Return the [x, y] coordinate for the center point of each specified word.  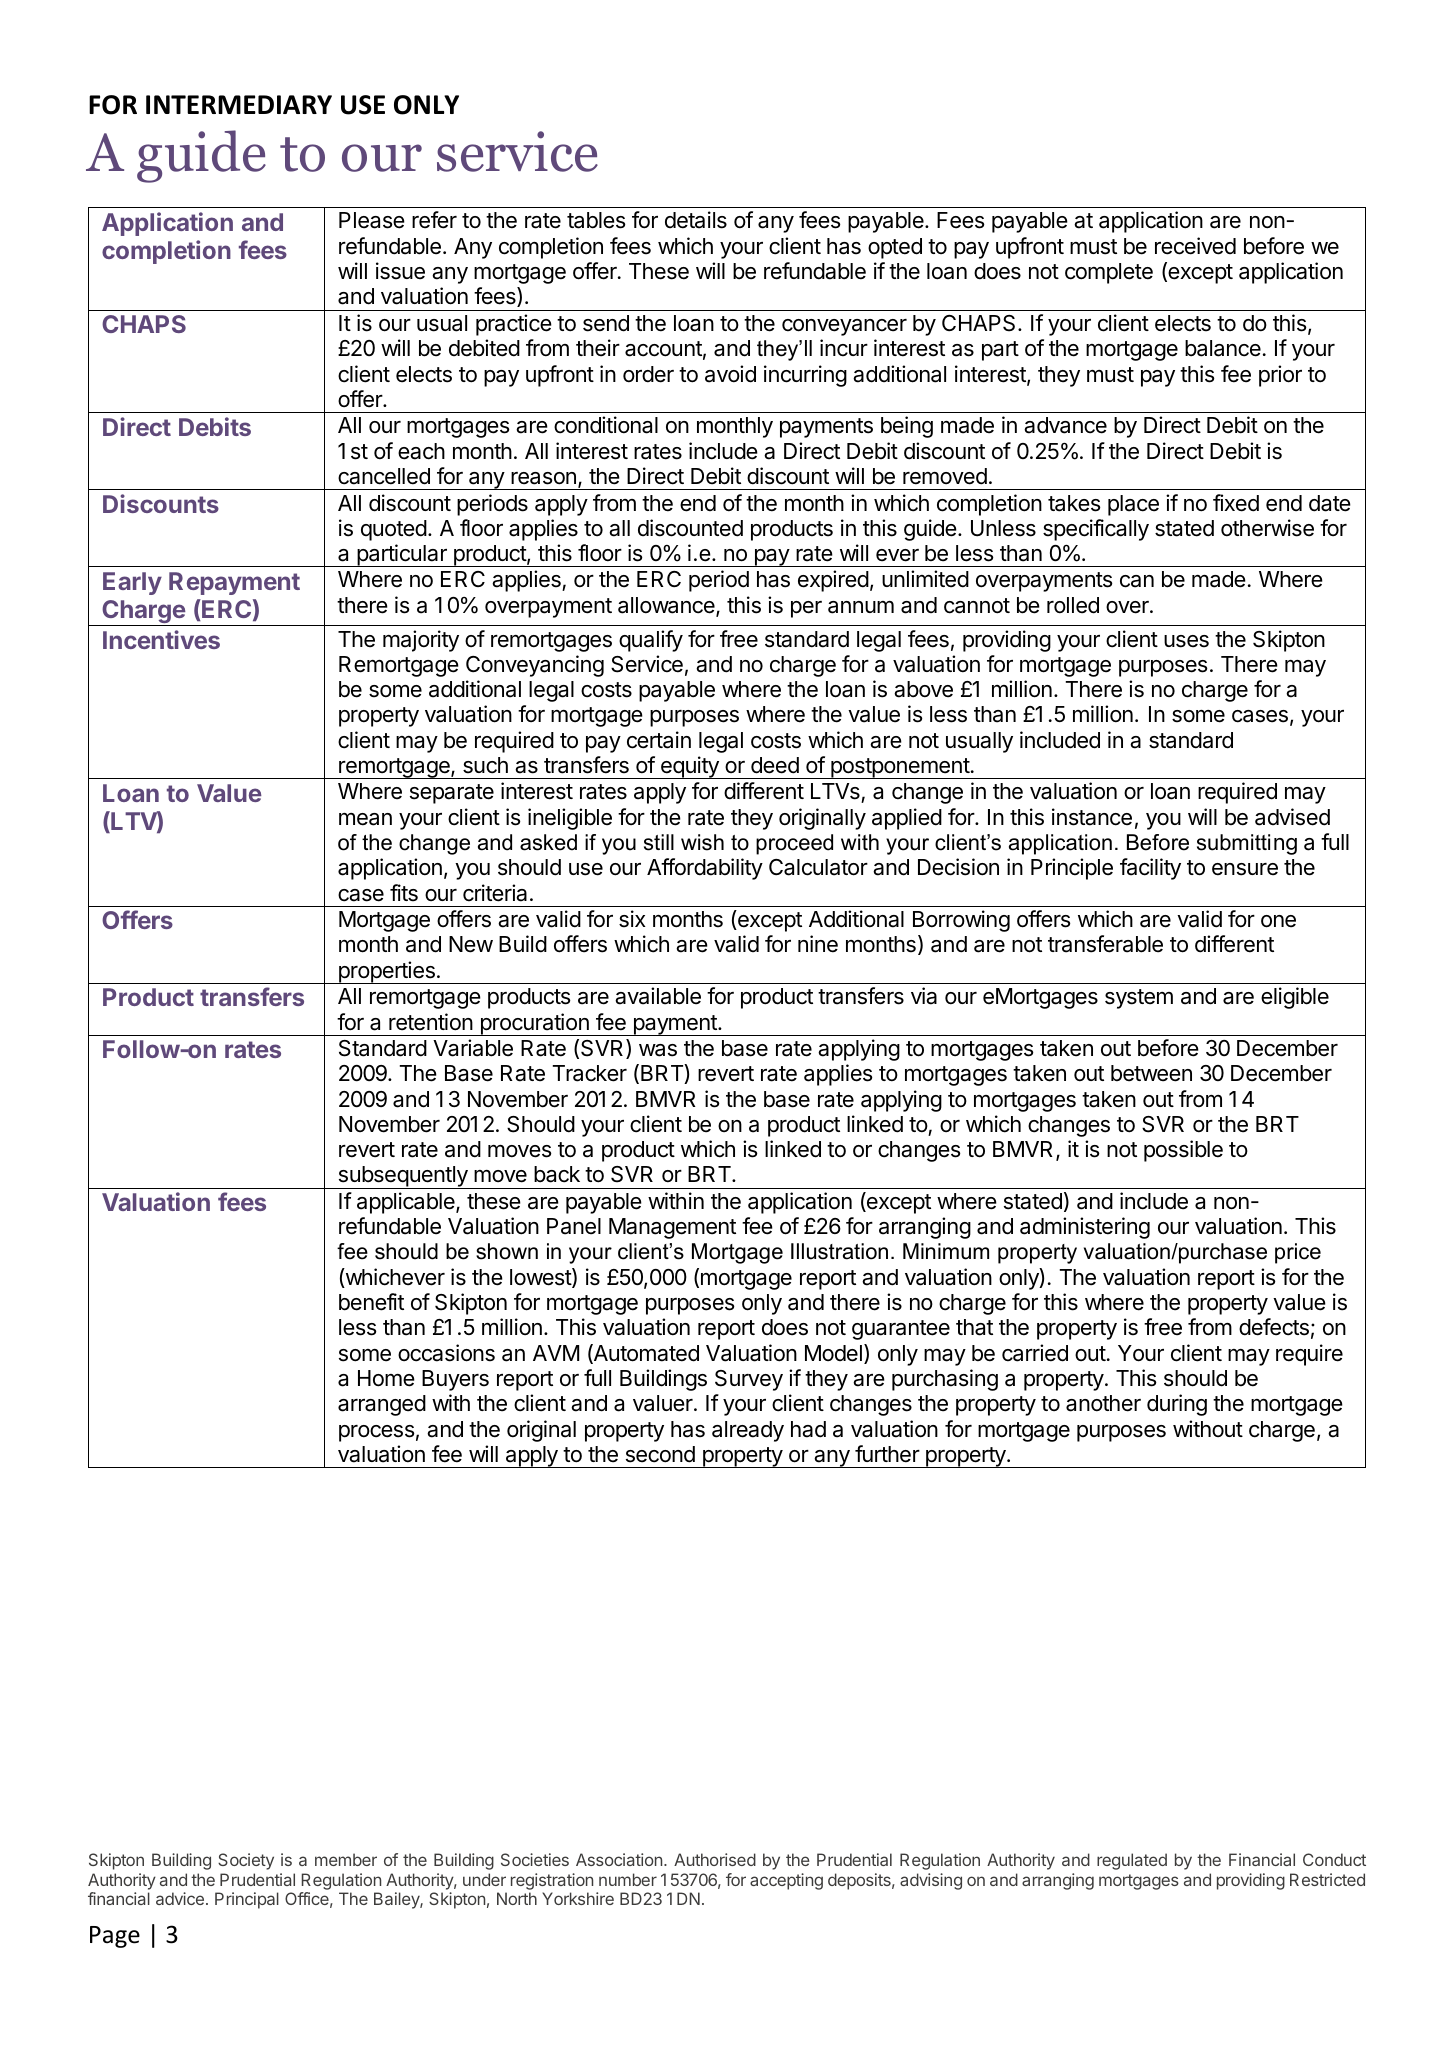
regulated [1132, 1861]
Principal [247, 1900]
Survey [749, 1380]
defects [1274, 1327]
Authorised [715, 1859]
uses [1186, 641]
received [1195, 246]
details [696, 220]
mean [365, 819]
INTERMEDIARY [239, 104]
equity [689, 767]
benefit [371, 1302]
